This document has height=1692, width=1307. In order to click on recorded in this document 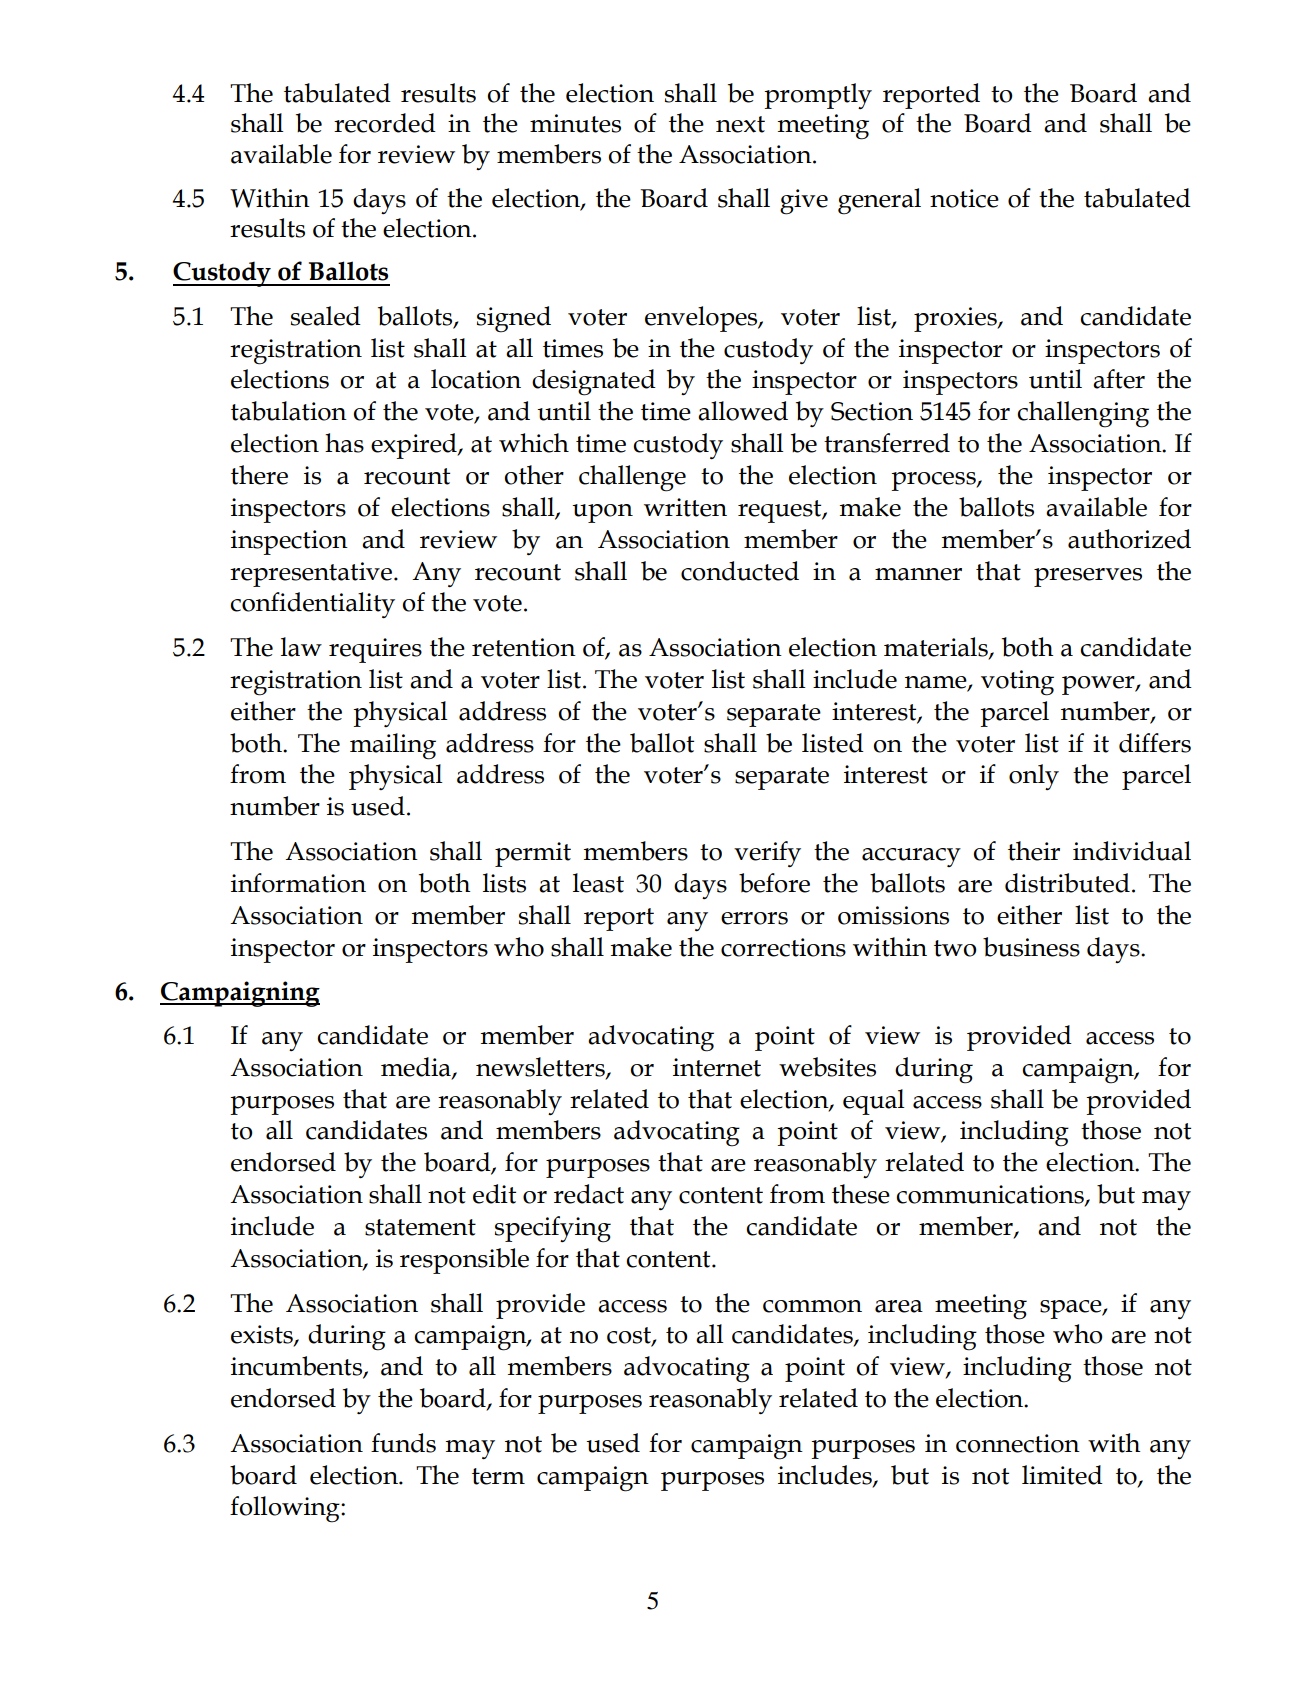, I will do `click(385, 123)`.
